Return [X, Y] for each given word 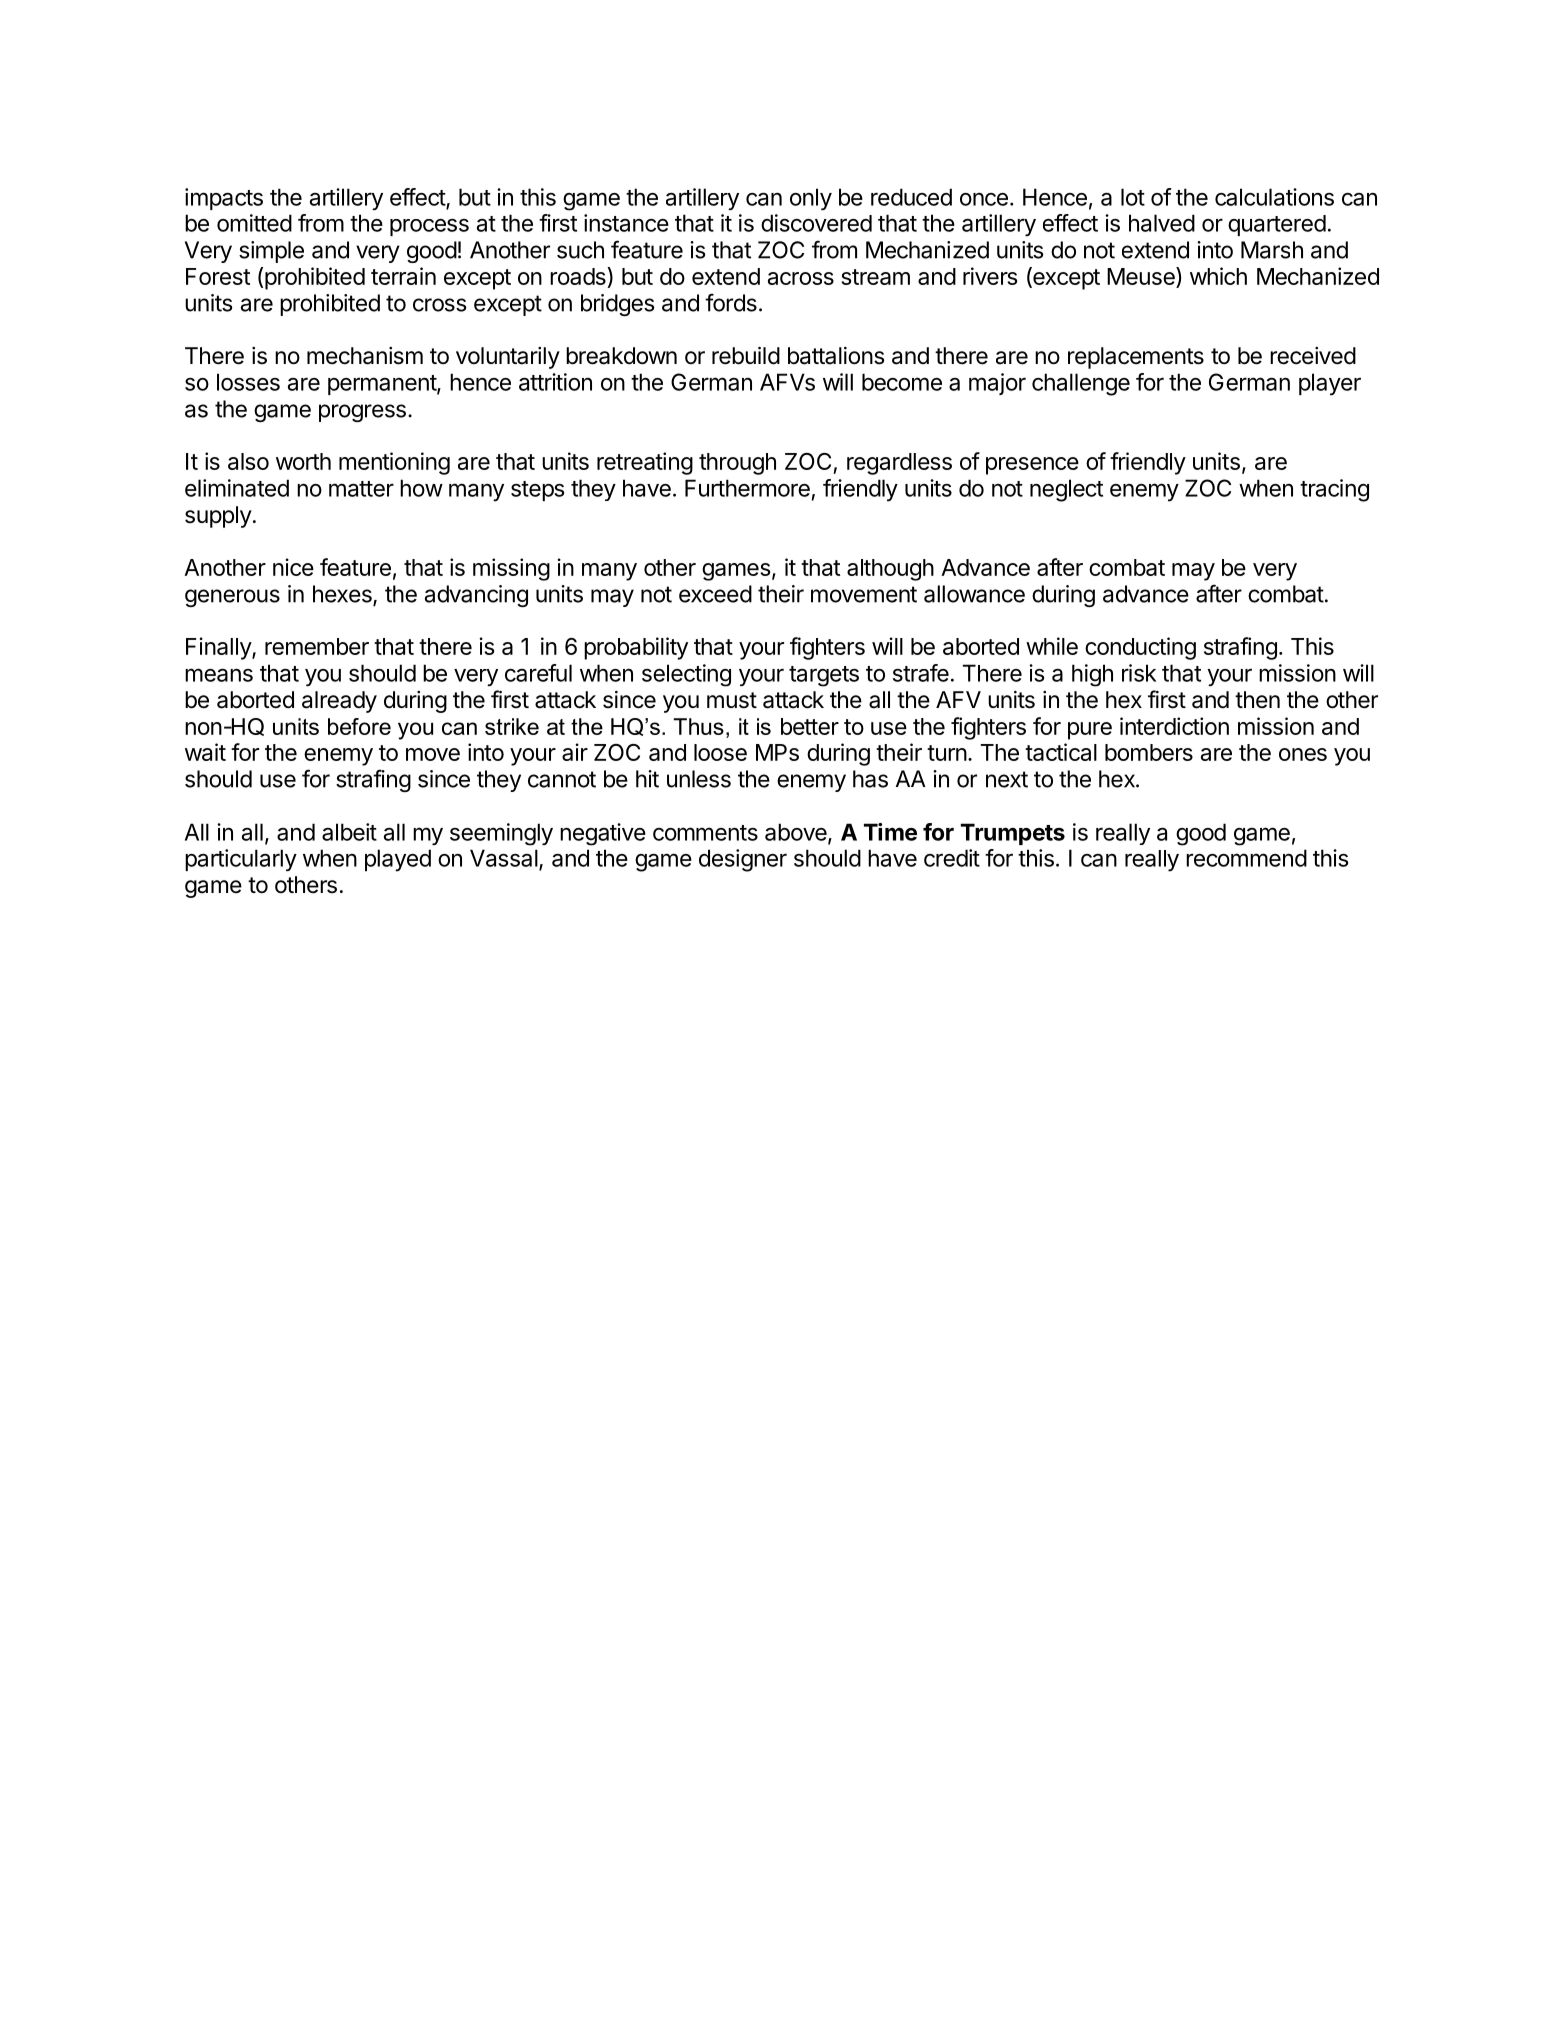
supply [218, 517]
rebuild [746, 356]
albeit [349, 832]
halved [1162, 223]
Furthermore [747, 488]
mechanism [365, 356]
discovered [816, 223]
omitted [254, 223]
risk [1139, 673]
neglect [1066, 490]
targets [824, 676]
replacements [1136, 358]
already [339, 702]
